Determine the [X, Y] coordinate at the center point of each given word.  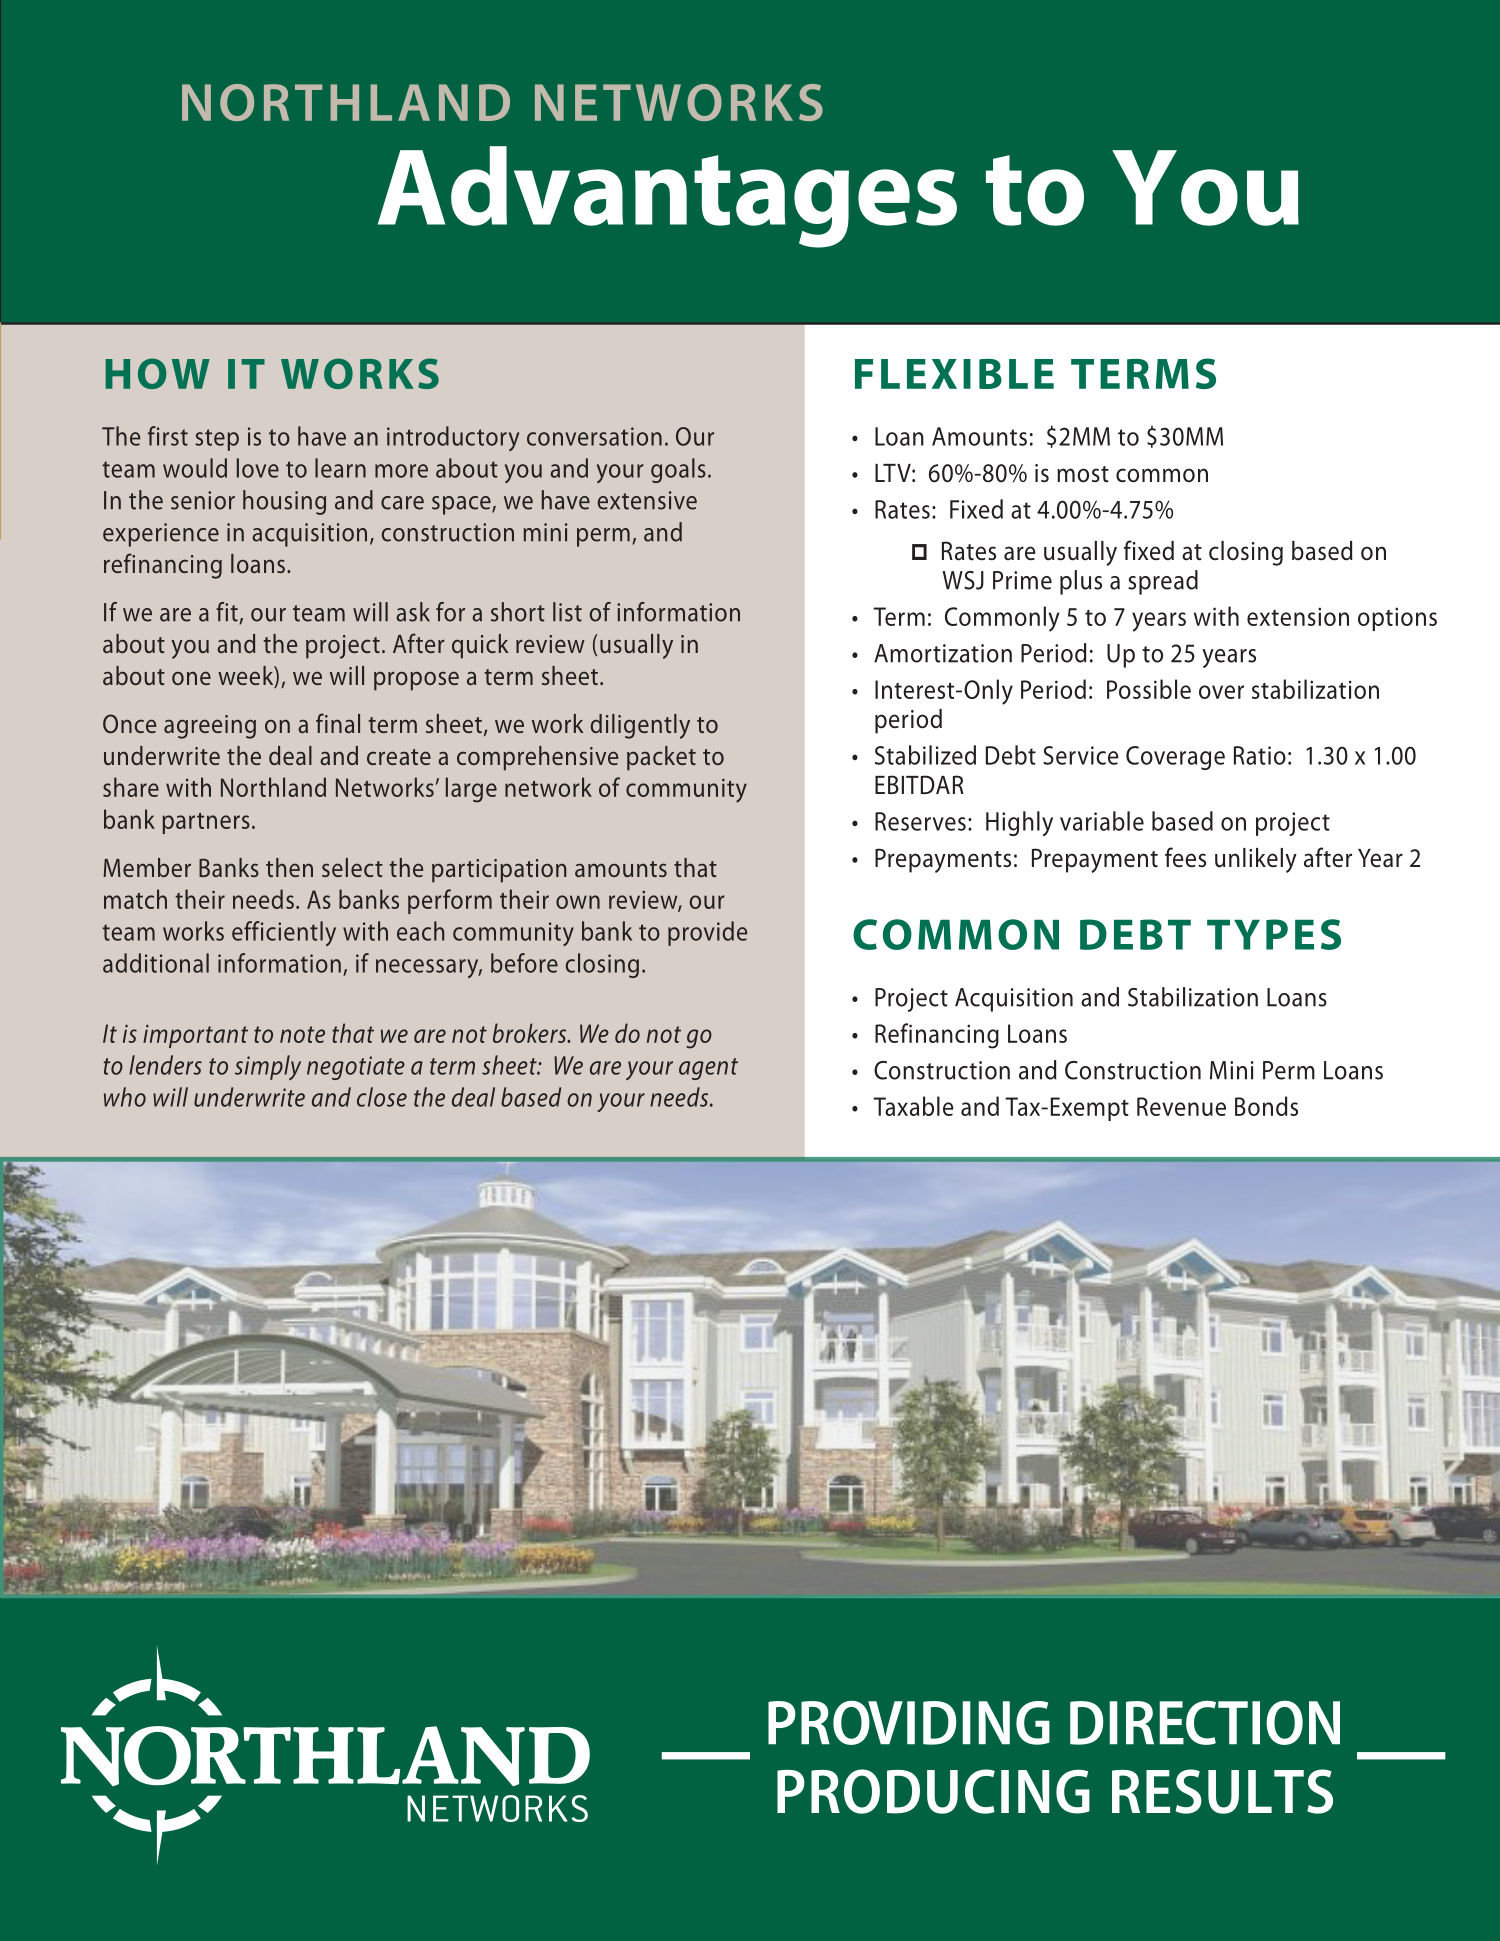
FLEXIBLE [954, 374]
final [338, 723]
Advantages [667, 197]
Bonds [1266, 1106]
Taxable [913, 1106]
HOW [157, 373]
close [382, 1097]
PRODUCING [933, 1791]
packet [661, 758]
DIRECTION [1205, 1722]
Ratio [1260, 755]
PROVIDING [909, 1722]
